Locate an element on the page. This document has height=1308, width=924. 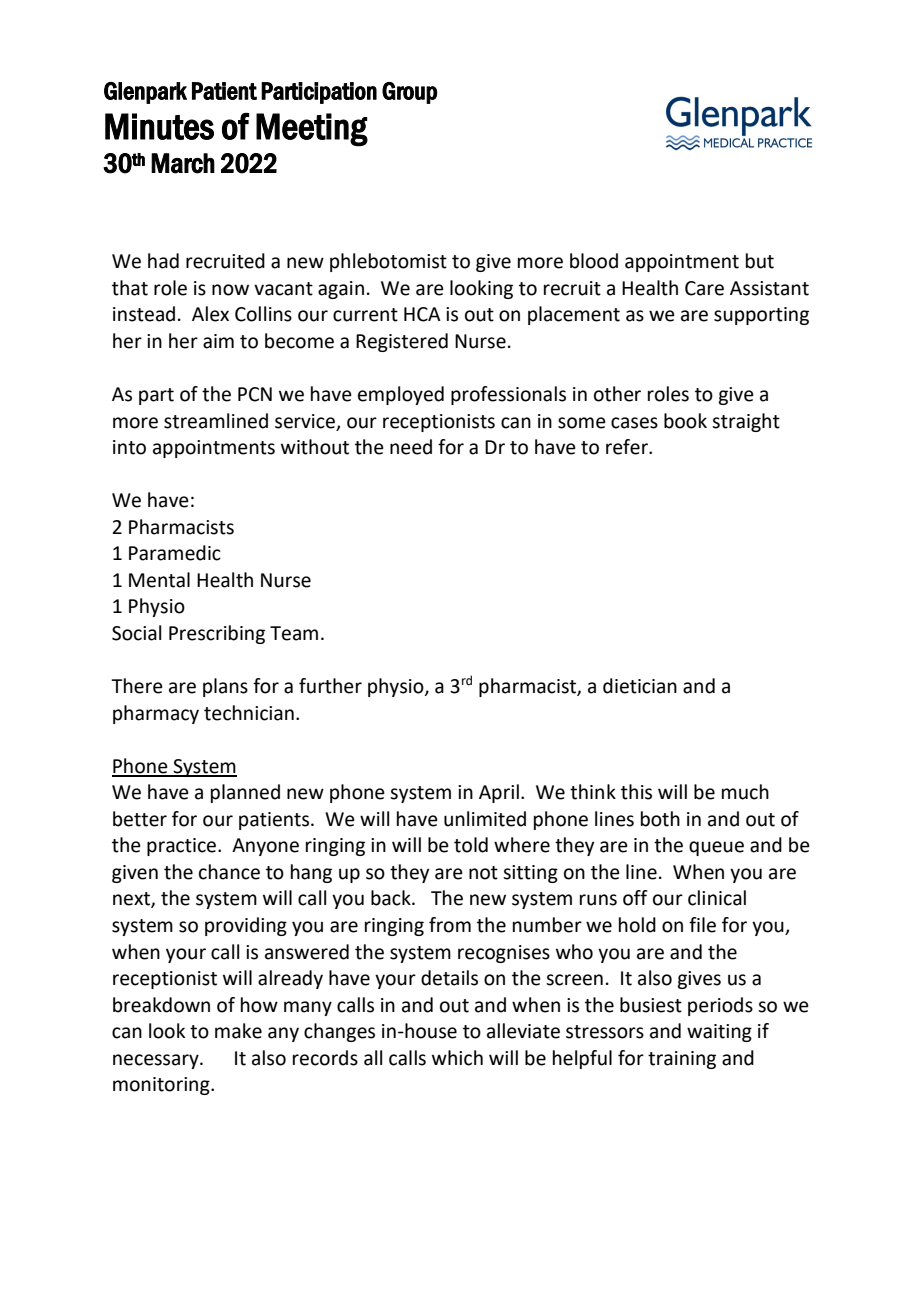
Group is located at coordinates (409, 93).
